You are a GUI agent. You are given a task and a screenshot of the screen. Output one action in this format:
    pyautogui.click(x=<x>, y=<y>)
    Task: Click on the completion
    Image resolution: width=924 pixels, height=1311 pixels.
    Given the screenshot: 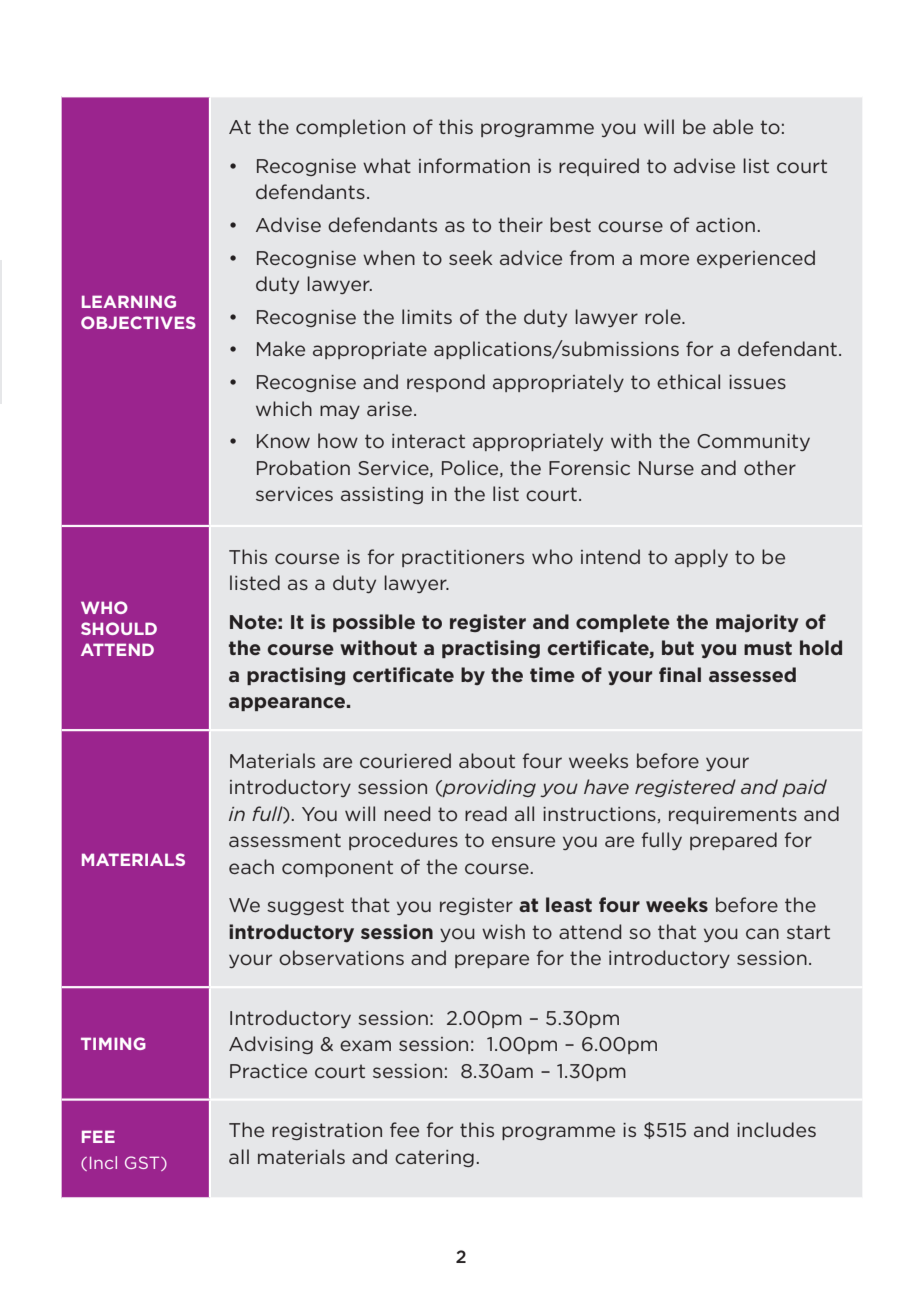 What is the action you would take?
    pyautogui.click(x=350, y=128)
